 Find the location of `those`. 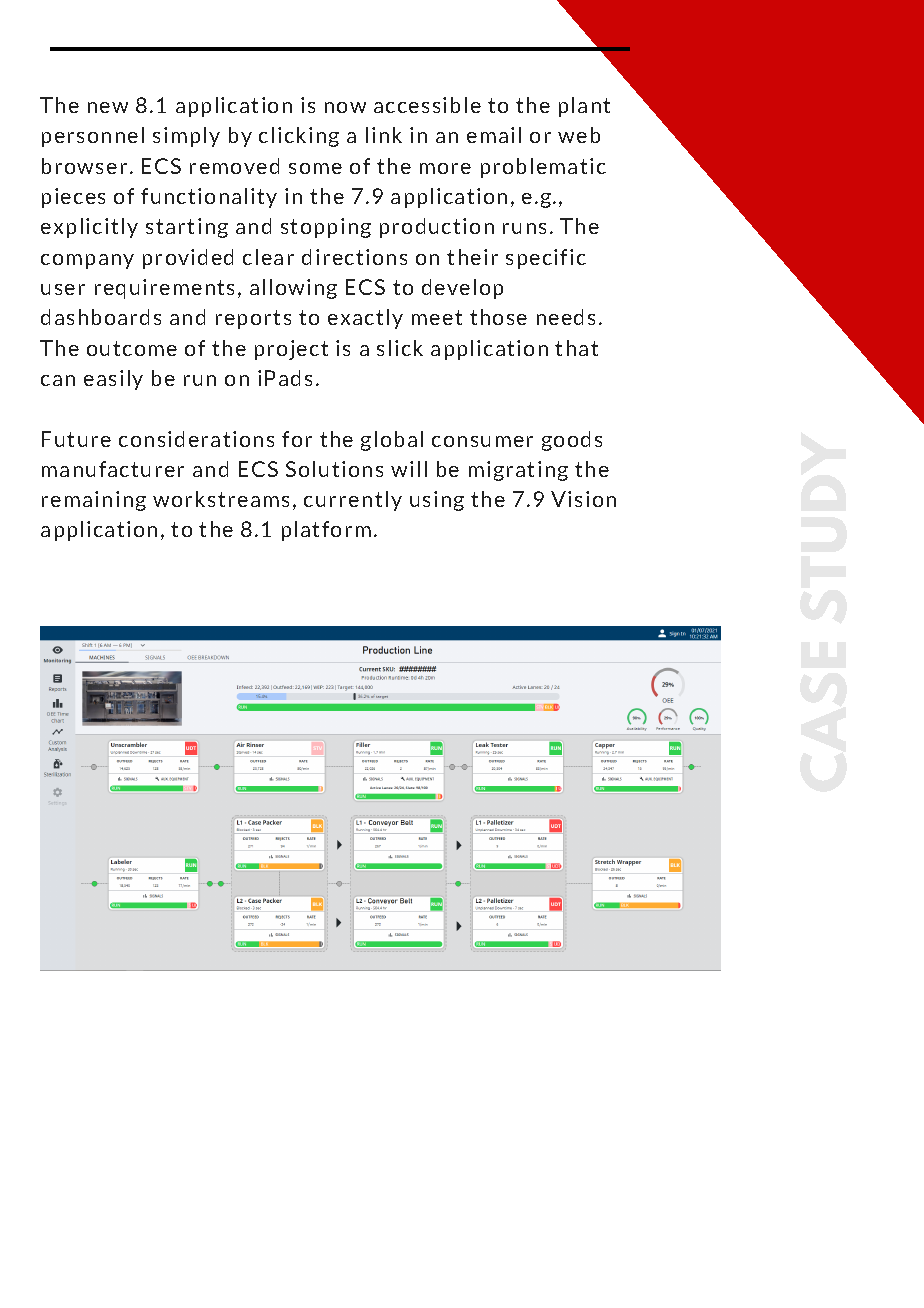

those is located at coordinates (498, 317).
